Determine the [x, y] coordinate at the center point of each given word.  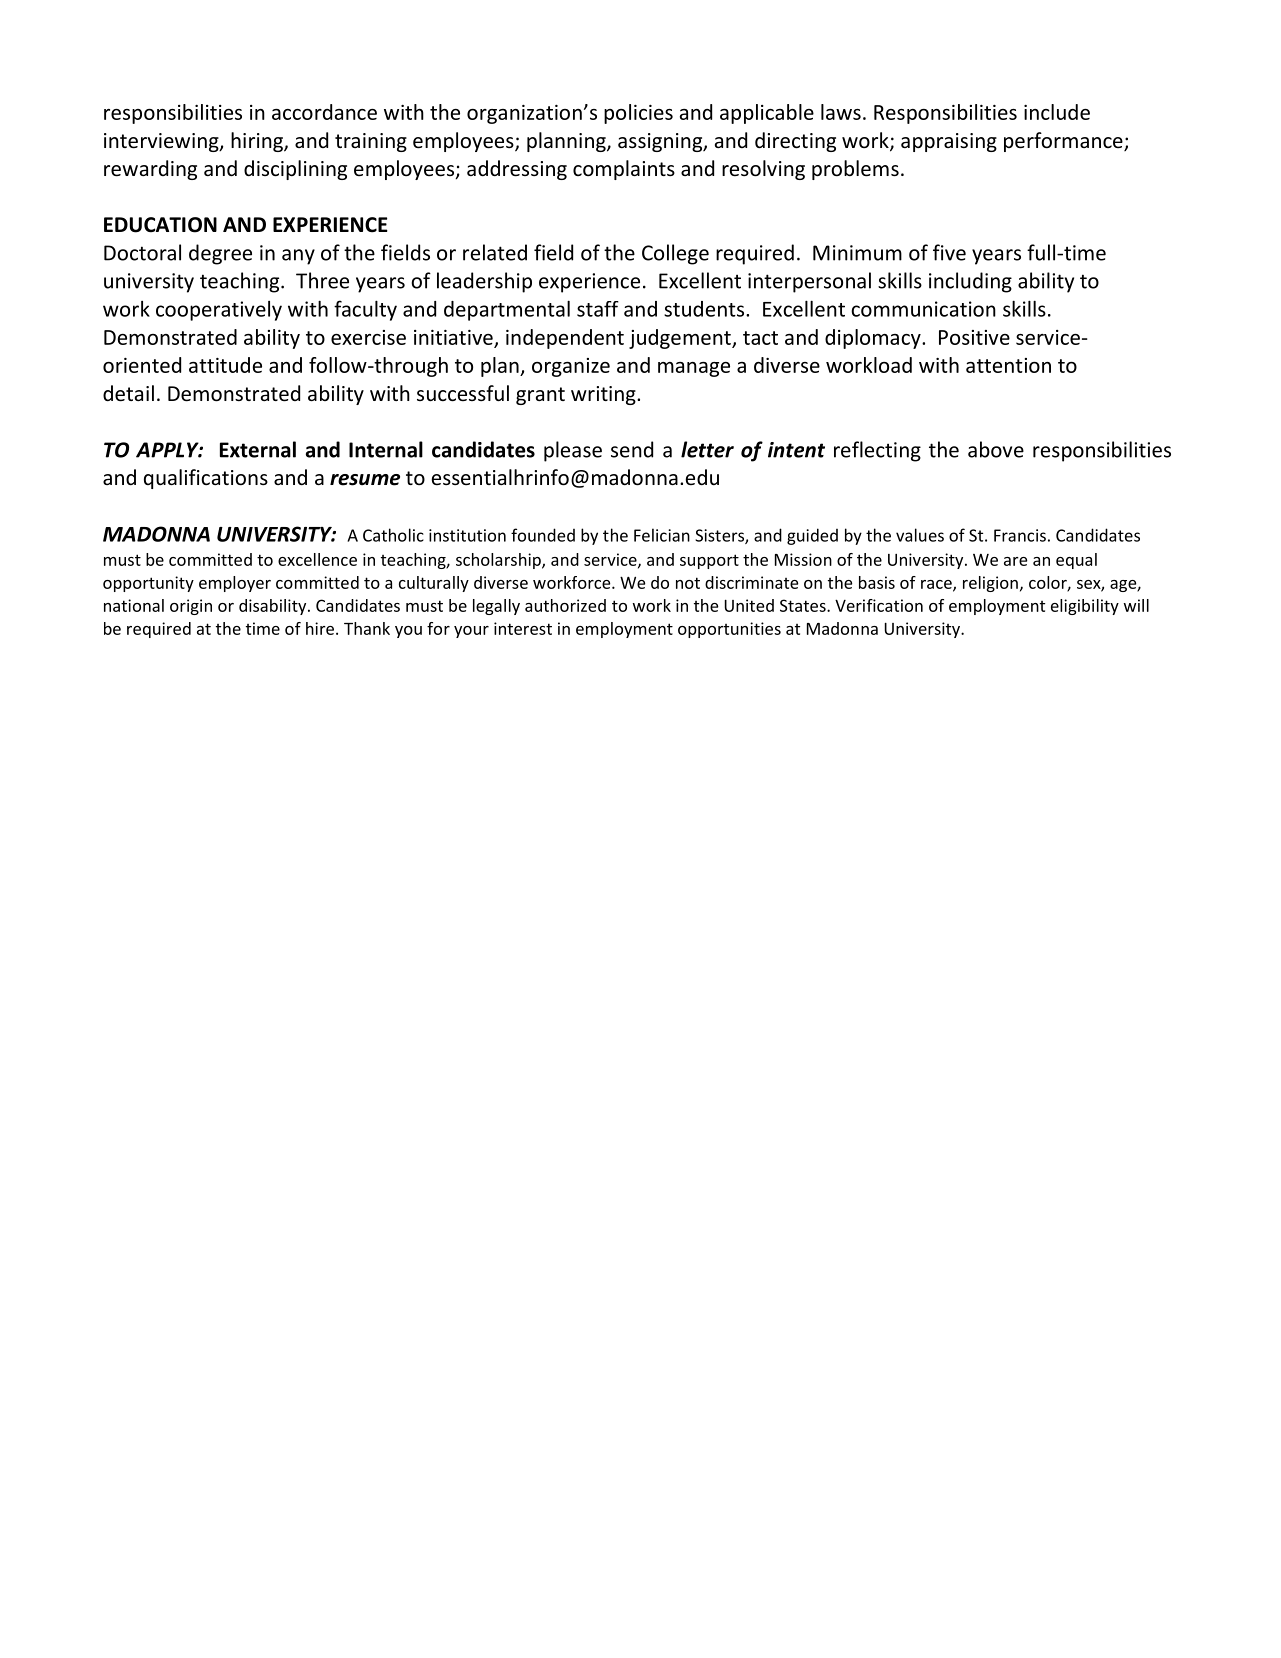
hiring [258, 142]
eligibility [1085, 607]
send [632, 449]
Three [322, 280]
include [1057, 112]
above [996, 449]
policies [638, 114]
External [258, 449]
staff [598, 309]
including [970, 282]
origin [191, 607]
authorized [565, 605]
